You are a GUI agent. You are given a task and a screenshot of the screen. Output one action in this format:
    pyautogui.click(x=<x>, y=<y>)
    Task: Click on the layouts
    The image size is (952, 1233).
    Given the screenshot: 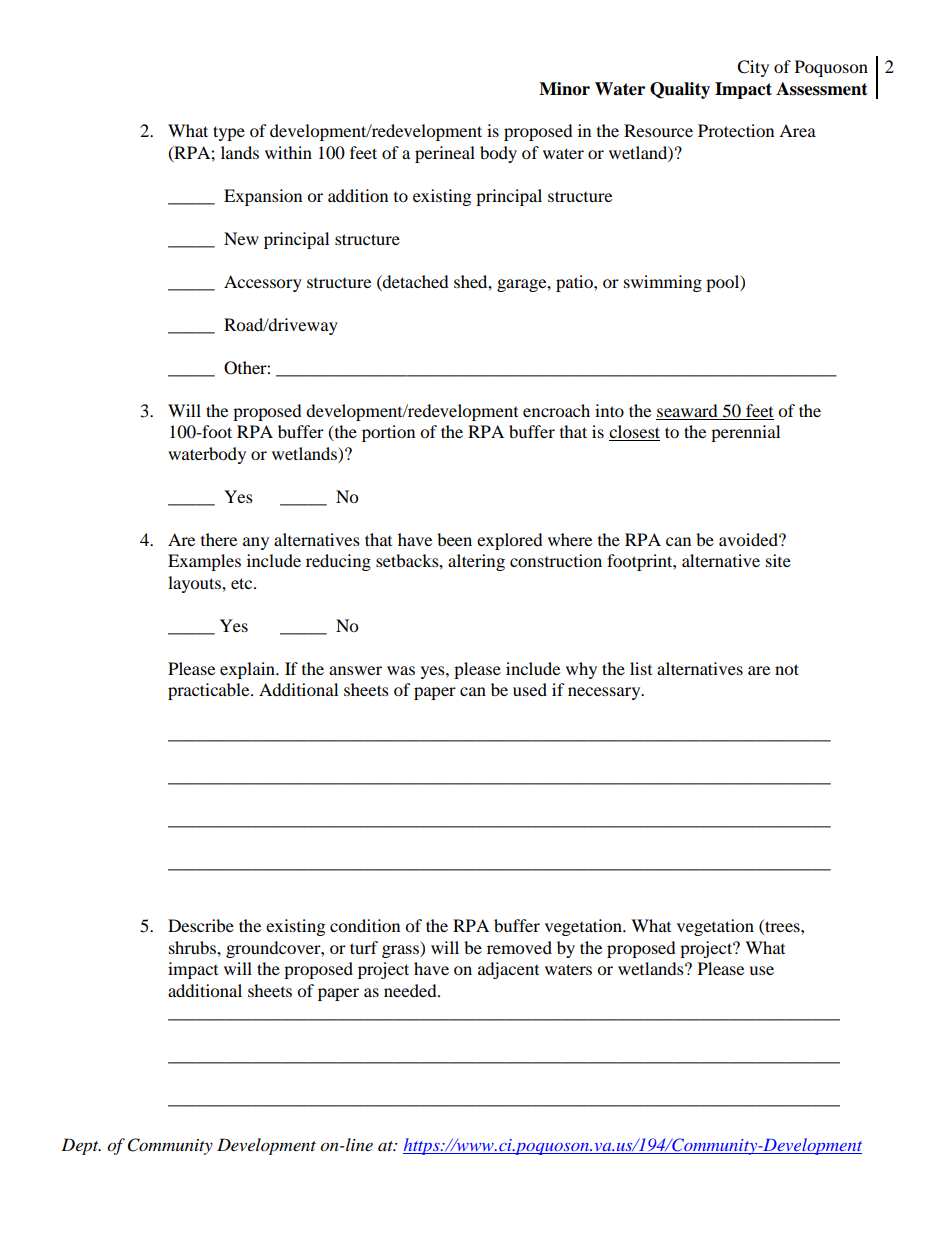 What is the action you would take?
    pyautogui.click(x=195, y=584)
